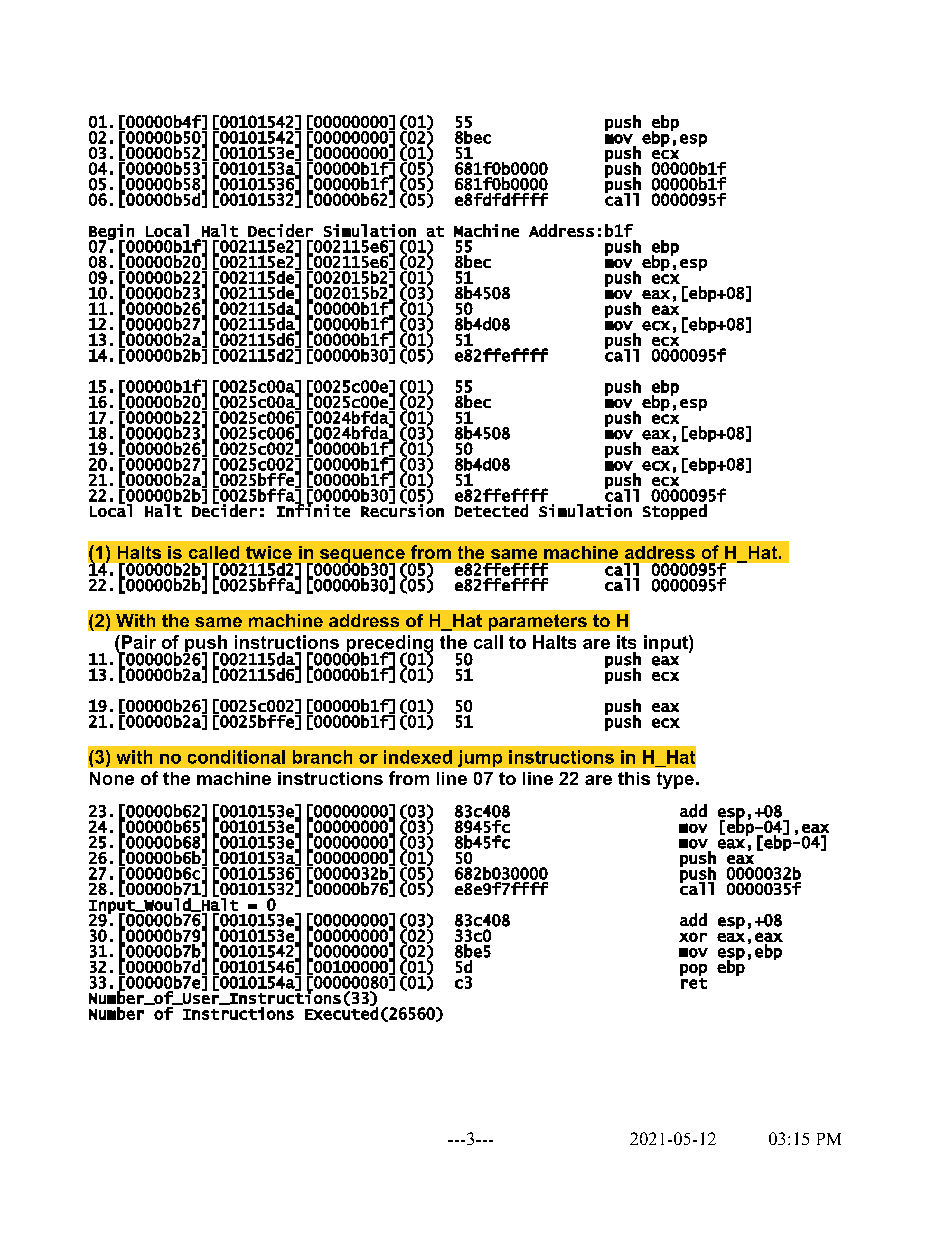 The height and width of the screenshot is (1233, 952). Describe the element at coordinates (137, 642) in the screenshot. I see `Pair` at that location.
